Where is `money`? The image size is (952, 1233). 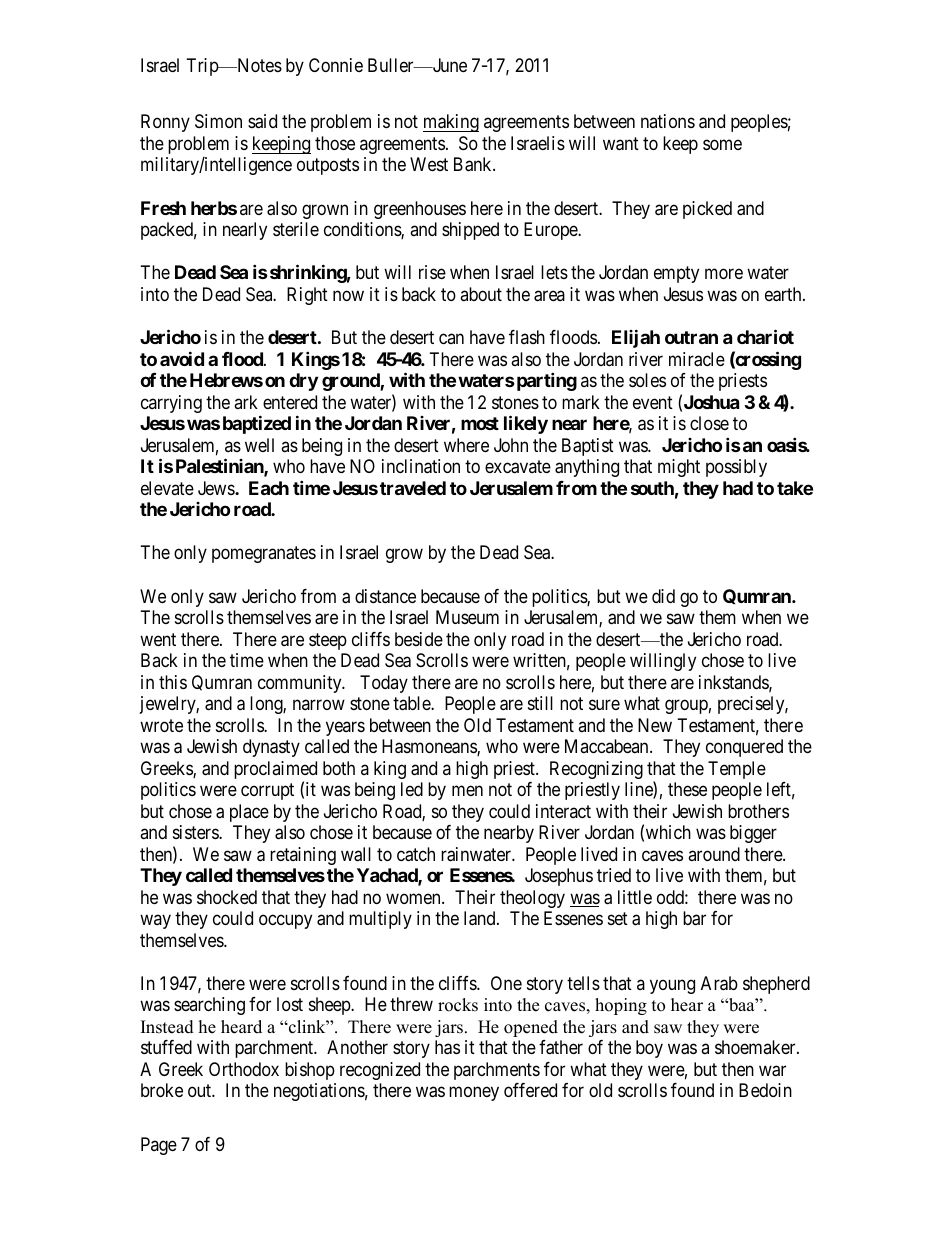
money is located at coordinates (474, 1094).
